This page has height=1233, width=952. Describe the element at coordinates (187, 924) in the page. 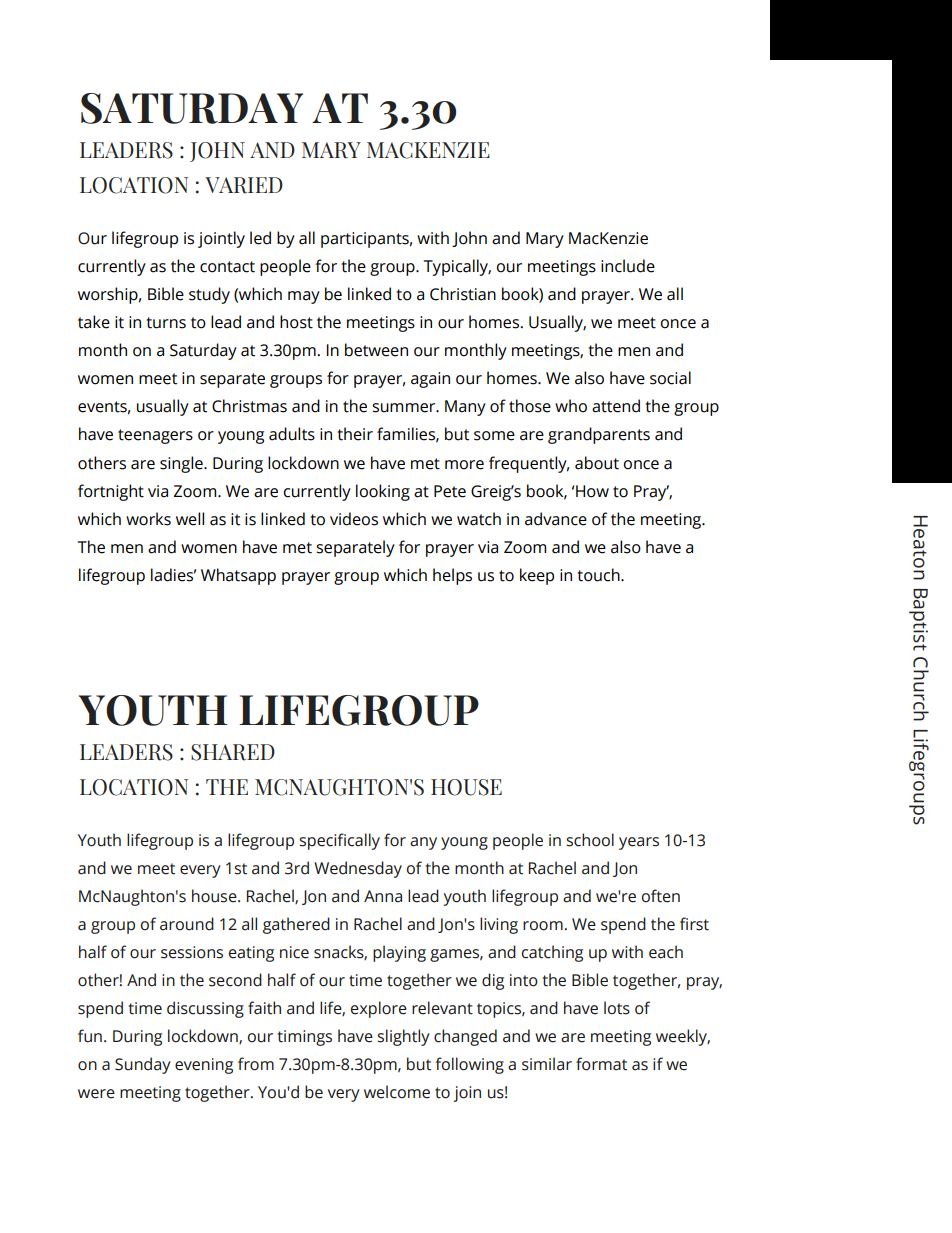

I see `around` at that location.
